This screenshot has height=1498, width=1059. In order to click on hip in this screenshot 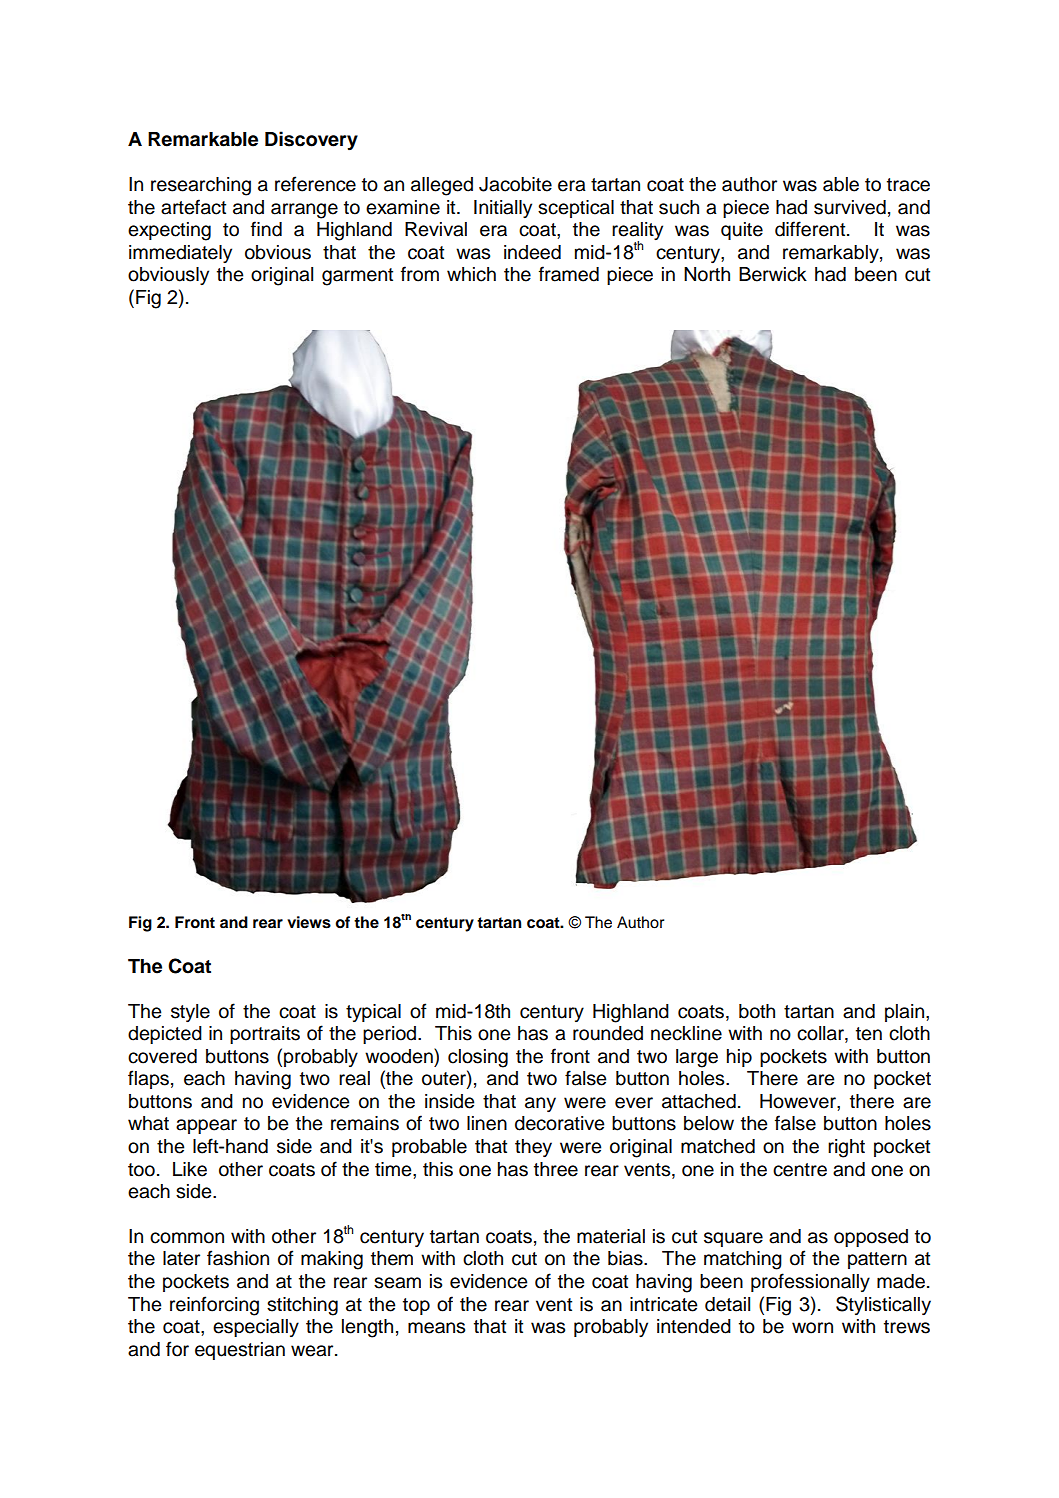, I will do `click(739, 1058)`.
